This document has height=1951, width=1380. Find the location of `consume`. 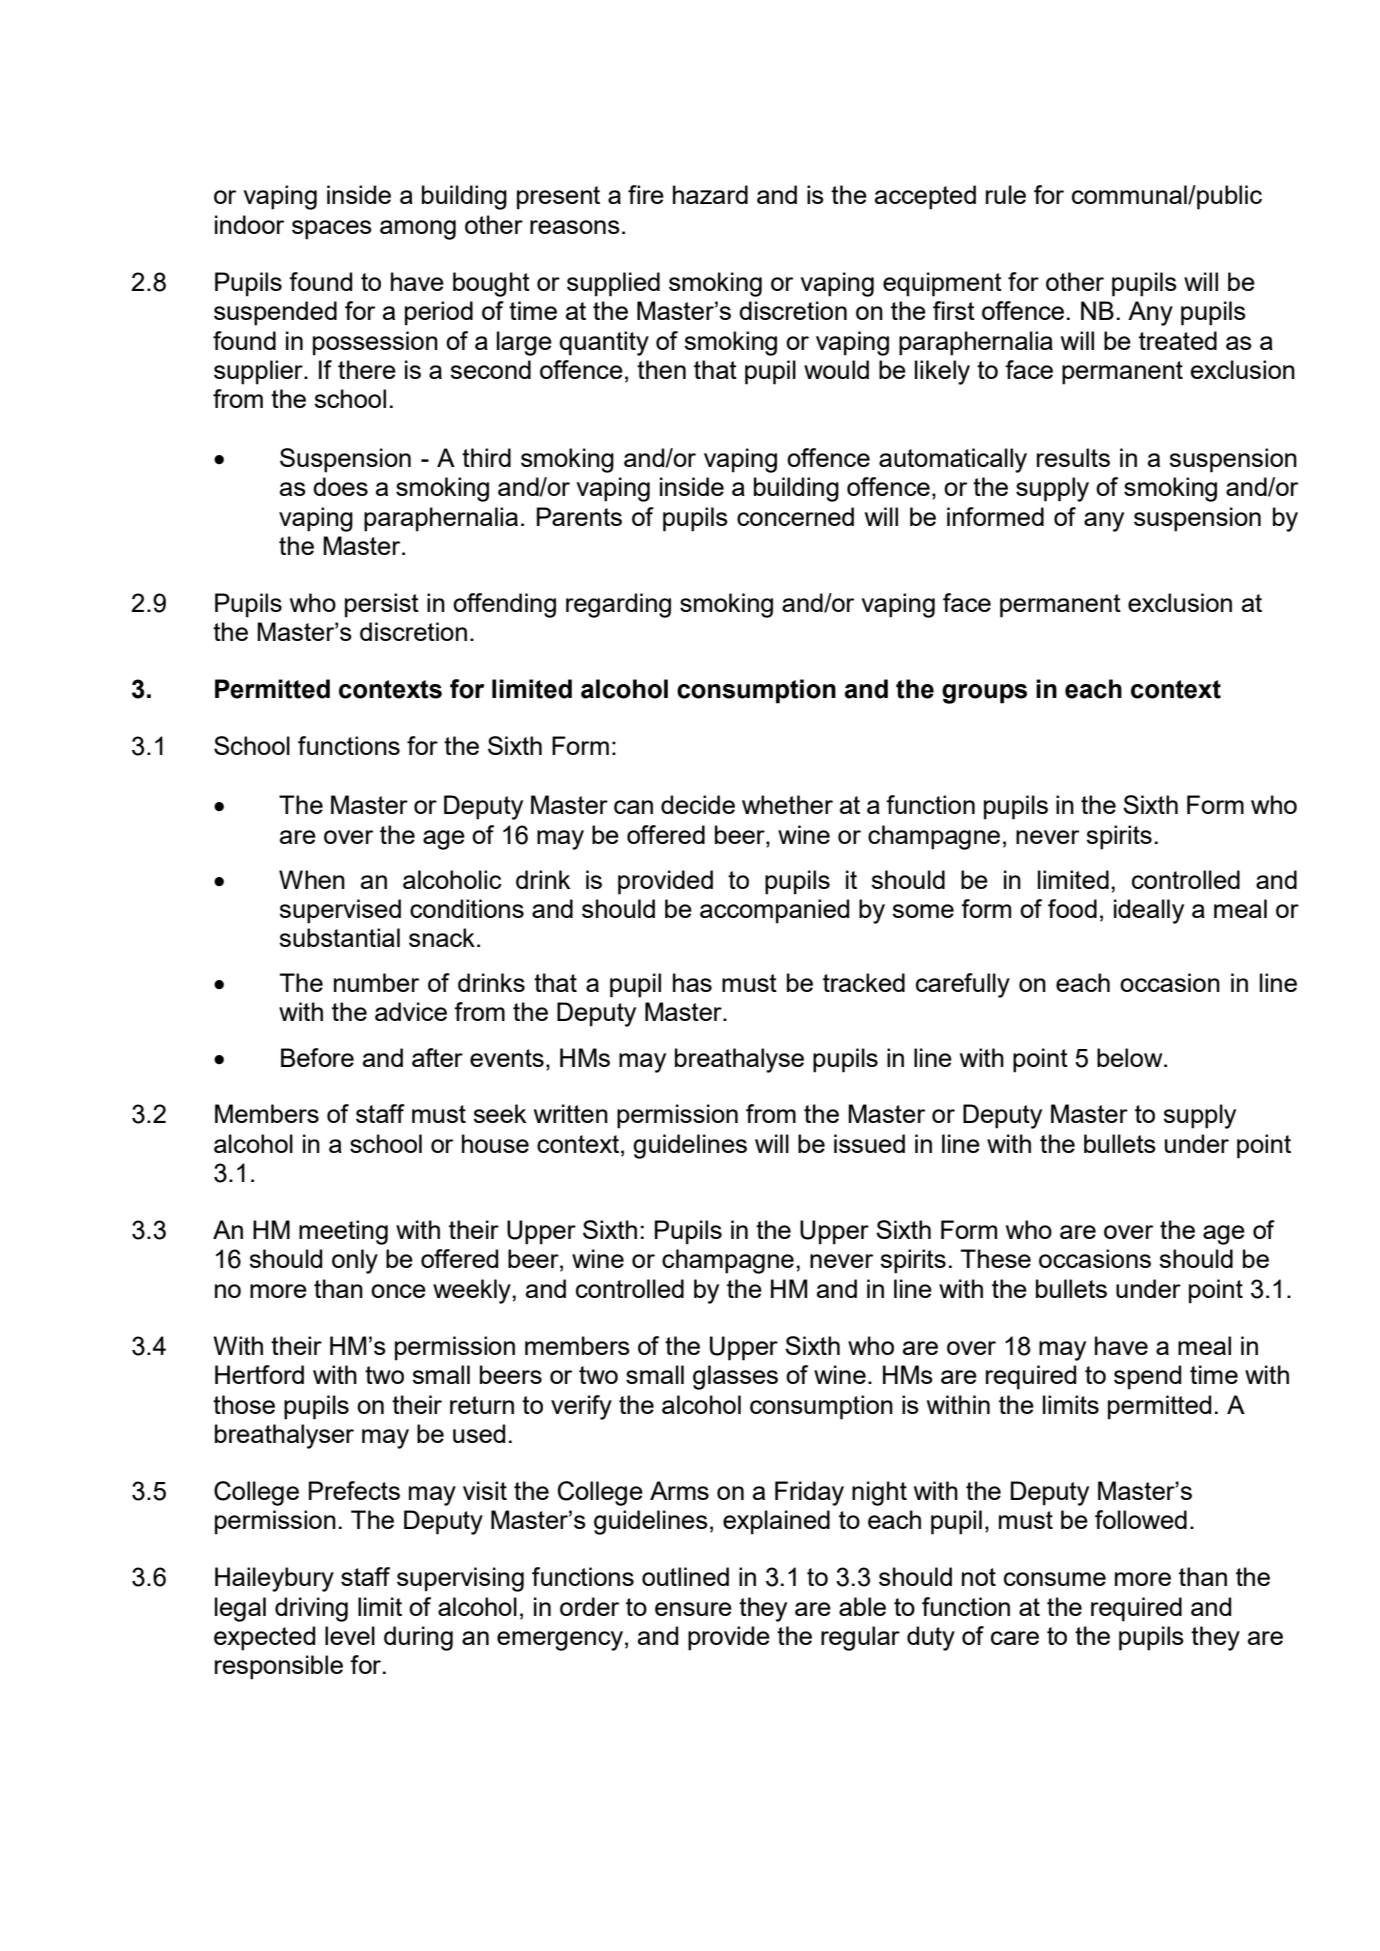

consume is located at coordinates (1055, 1579).
